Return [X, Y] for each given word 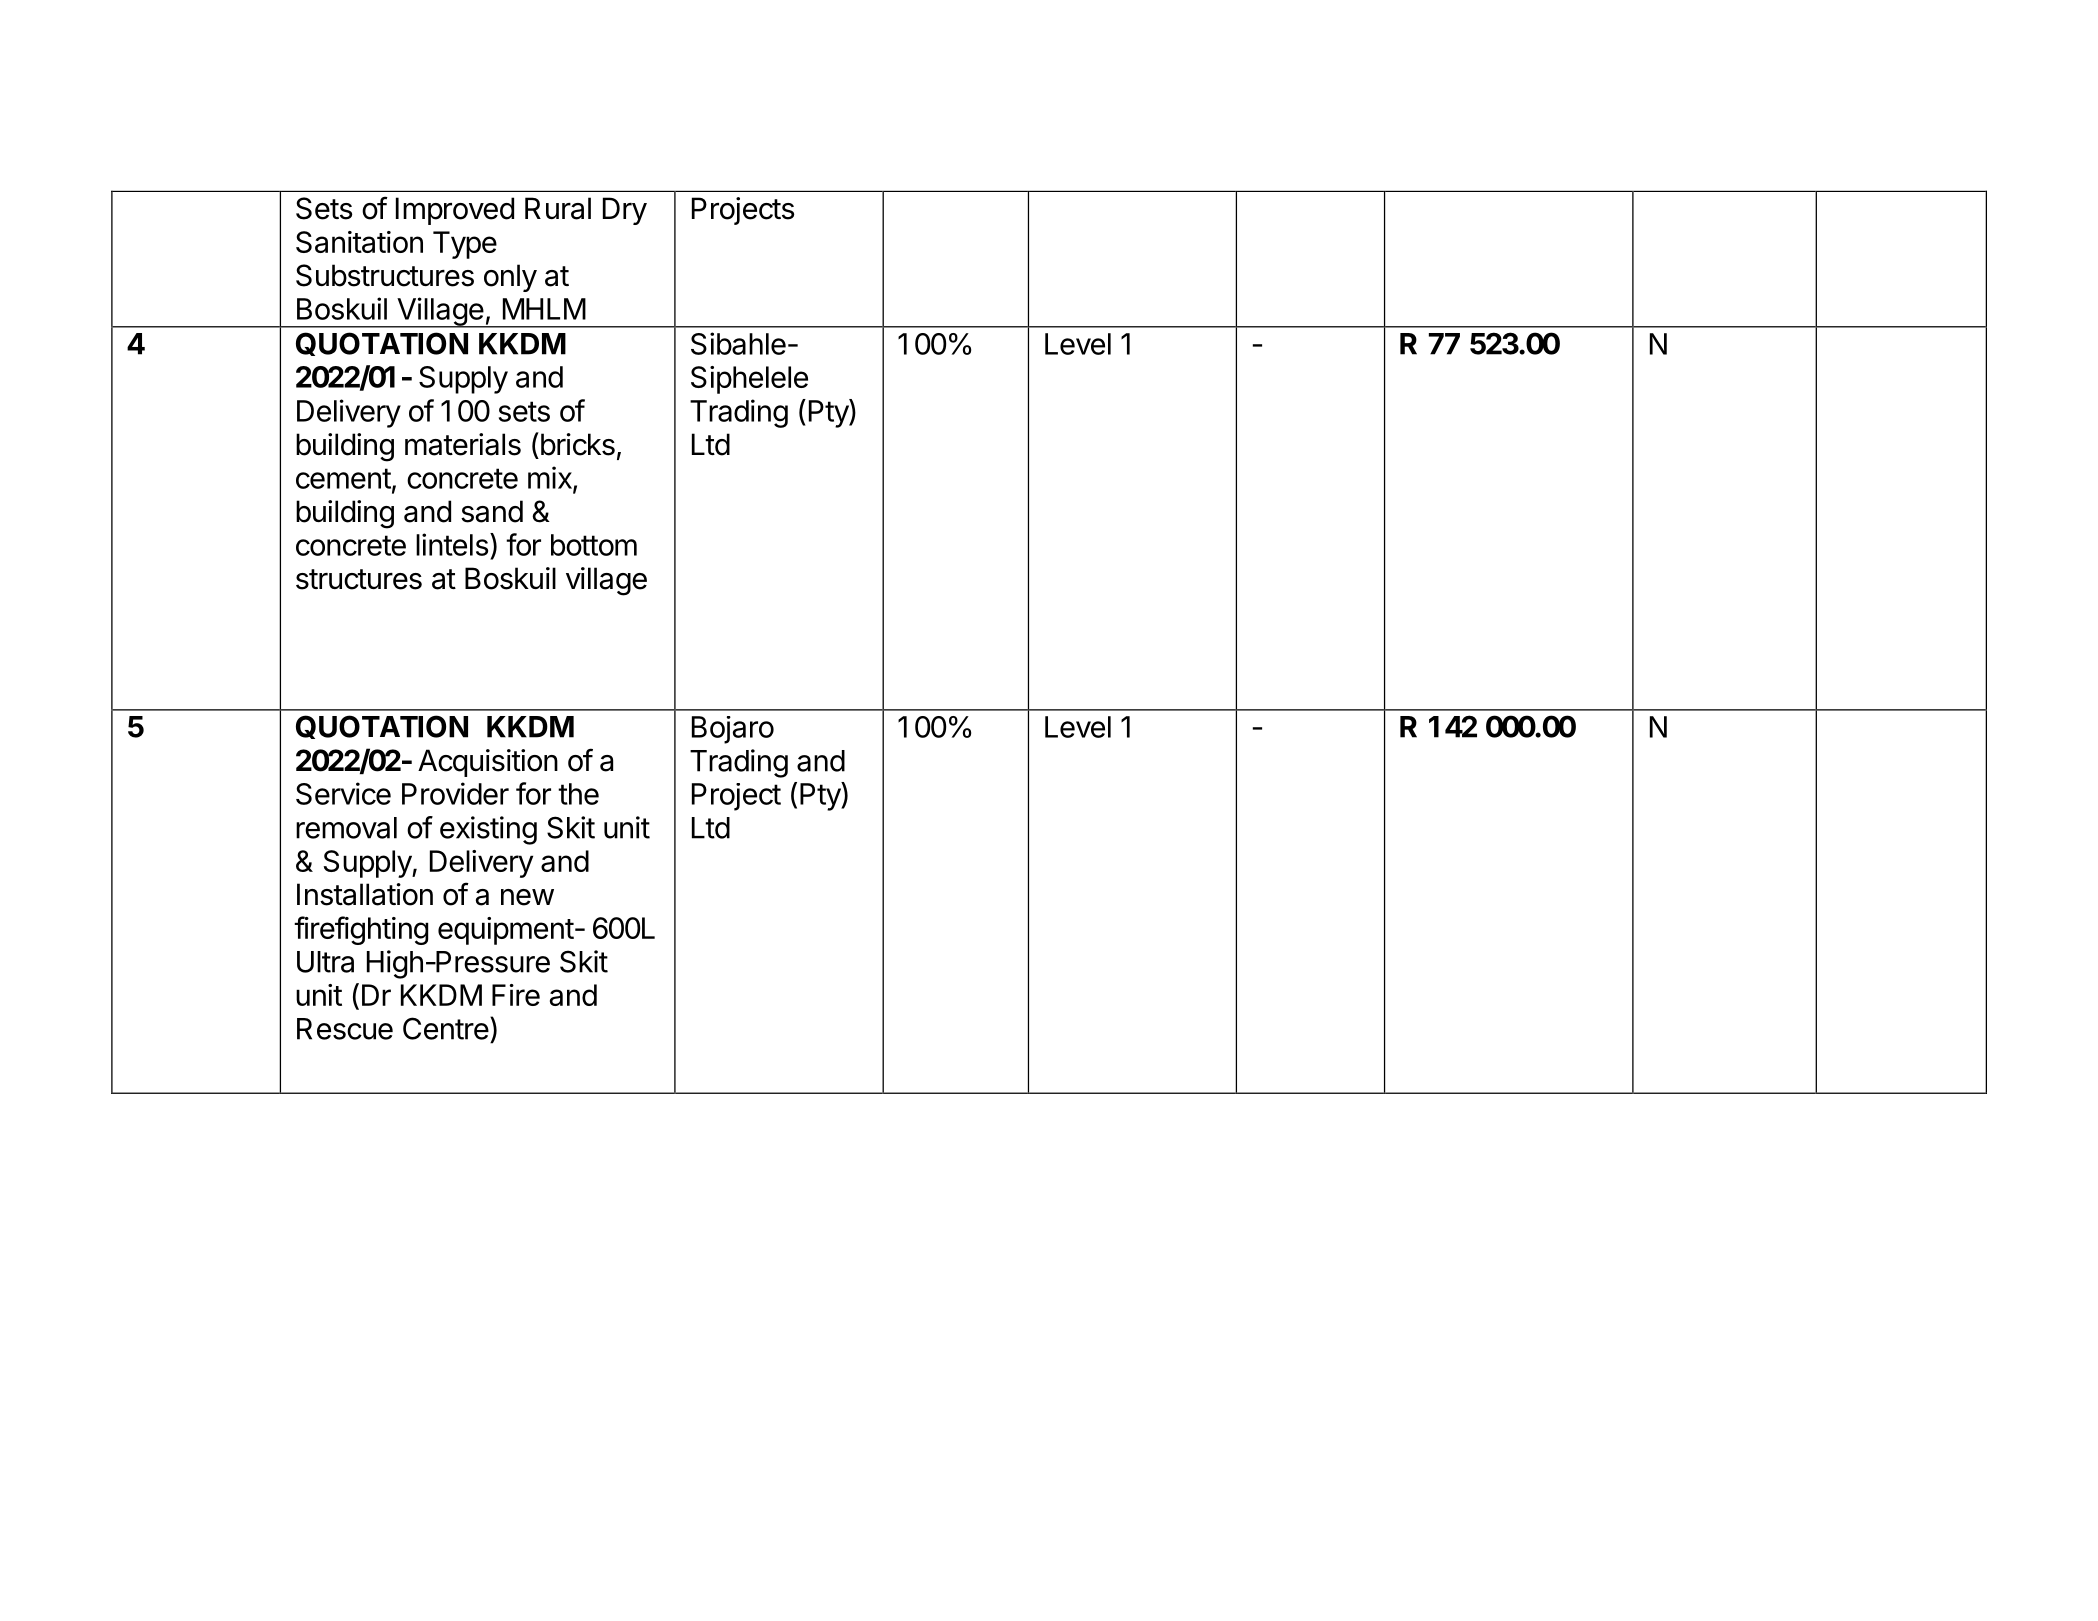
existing [488, 830]
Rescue [345, 1029]
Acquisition [488, 763]
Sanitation [359, 242]
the [578, 794]
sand [492, 511]
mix [551, 478]
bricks [576, 444]
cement [343, 478]
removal [346, 828]
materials [463, 444]
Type [465, 245]
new [527, 897]
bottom [594, 545]
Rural [558, 208]
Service [343, 793]
